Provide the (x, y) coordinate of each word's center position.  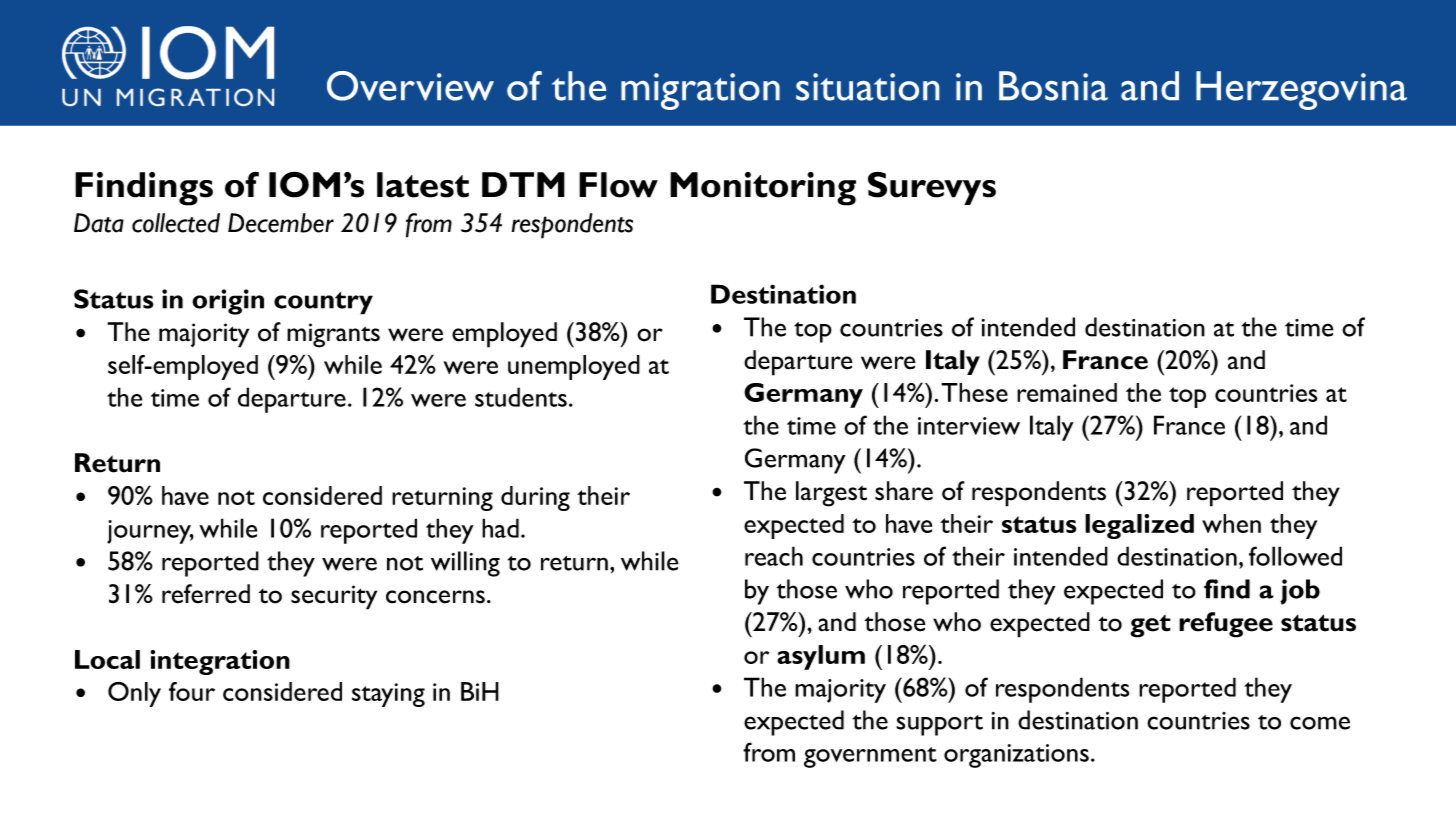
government (870, 757)
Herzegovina (1301, 90)
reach (774, 556)
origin (228, 302)
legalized (1139, 526)
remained (1067, 392)
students (521, 397)
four (192, 691)
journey (150, 532)
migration (700, 91)
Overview (410, 86)
